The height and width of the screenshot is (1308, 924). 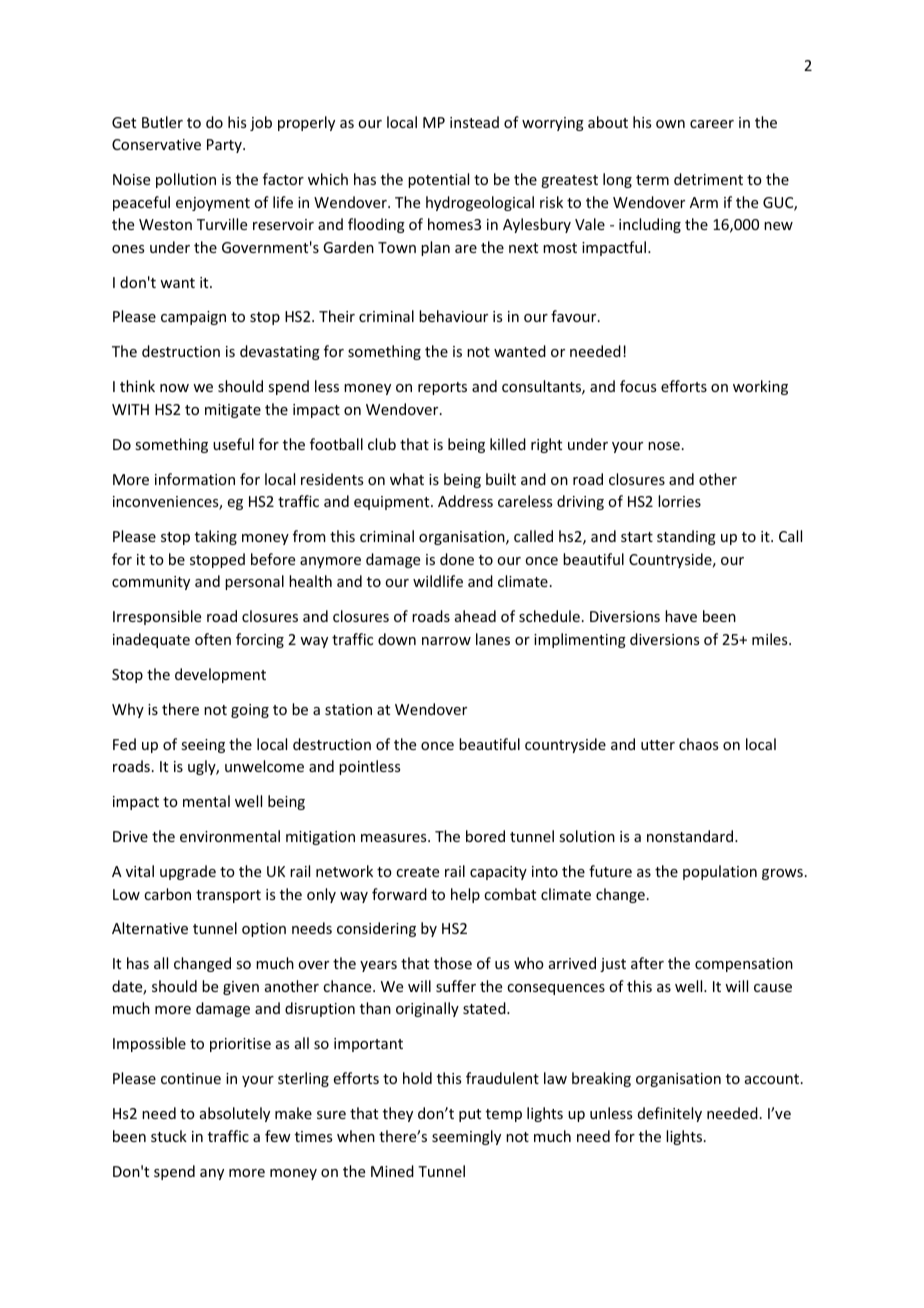 What do you see at coordinates (169, 1136) in the screenshot?
I see `stuck` at bounding box center [169, 1136].
